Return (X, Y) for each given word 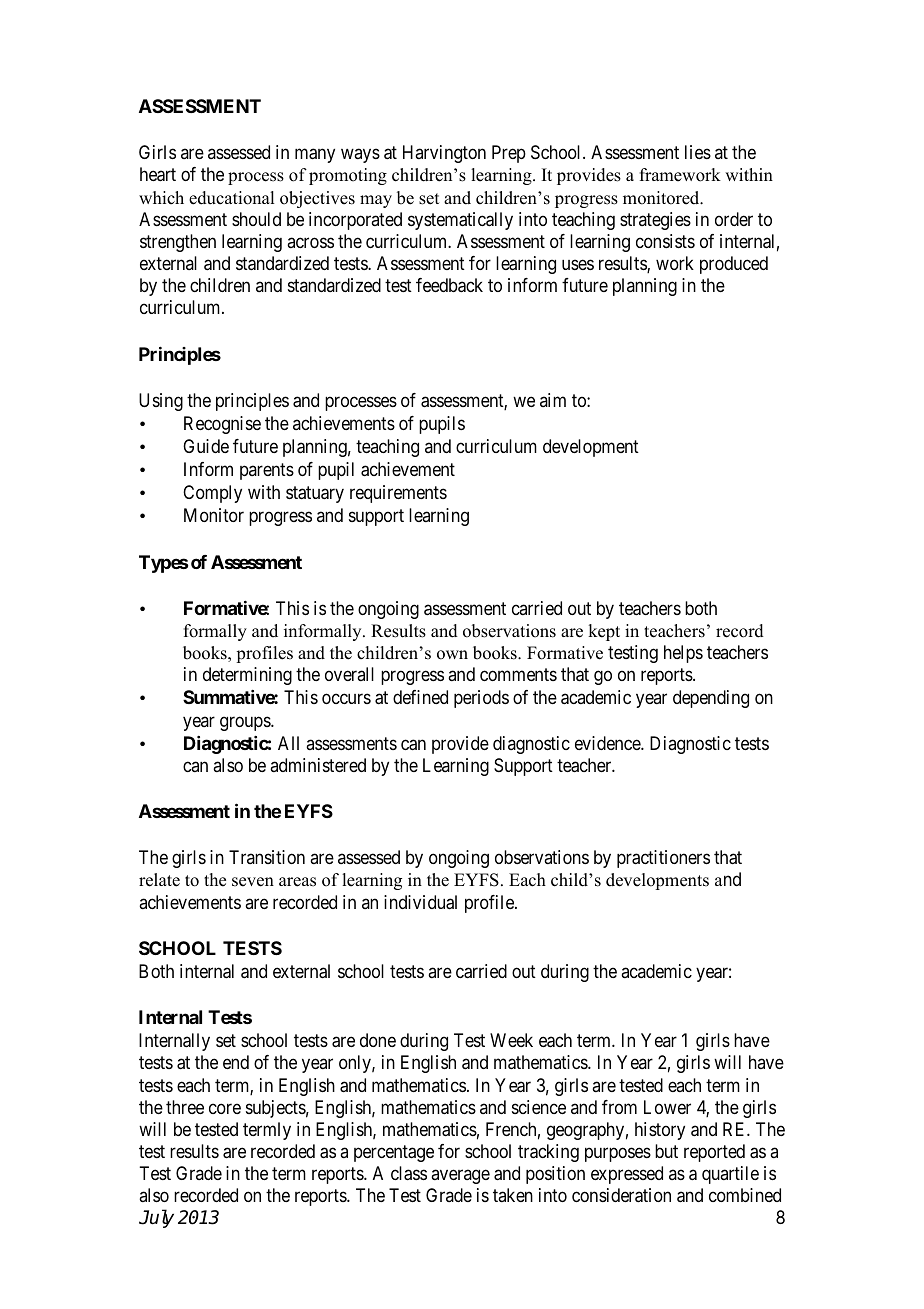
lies (698, 152)
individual (420, 902)
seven (253, 882)
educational (231, 198)
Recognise (222, 425)
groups (246, 723)
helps (683, 654)
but (666, 1151)
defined (420, 697)
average (460, 1177)
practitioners (663, 859)
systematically (460, 221)
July (156, 1218)
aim (553, 400)
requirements (398, 494)
